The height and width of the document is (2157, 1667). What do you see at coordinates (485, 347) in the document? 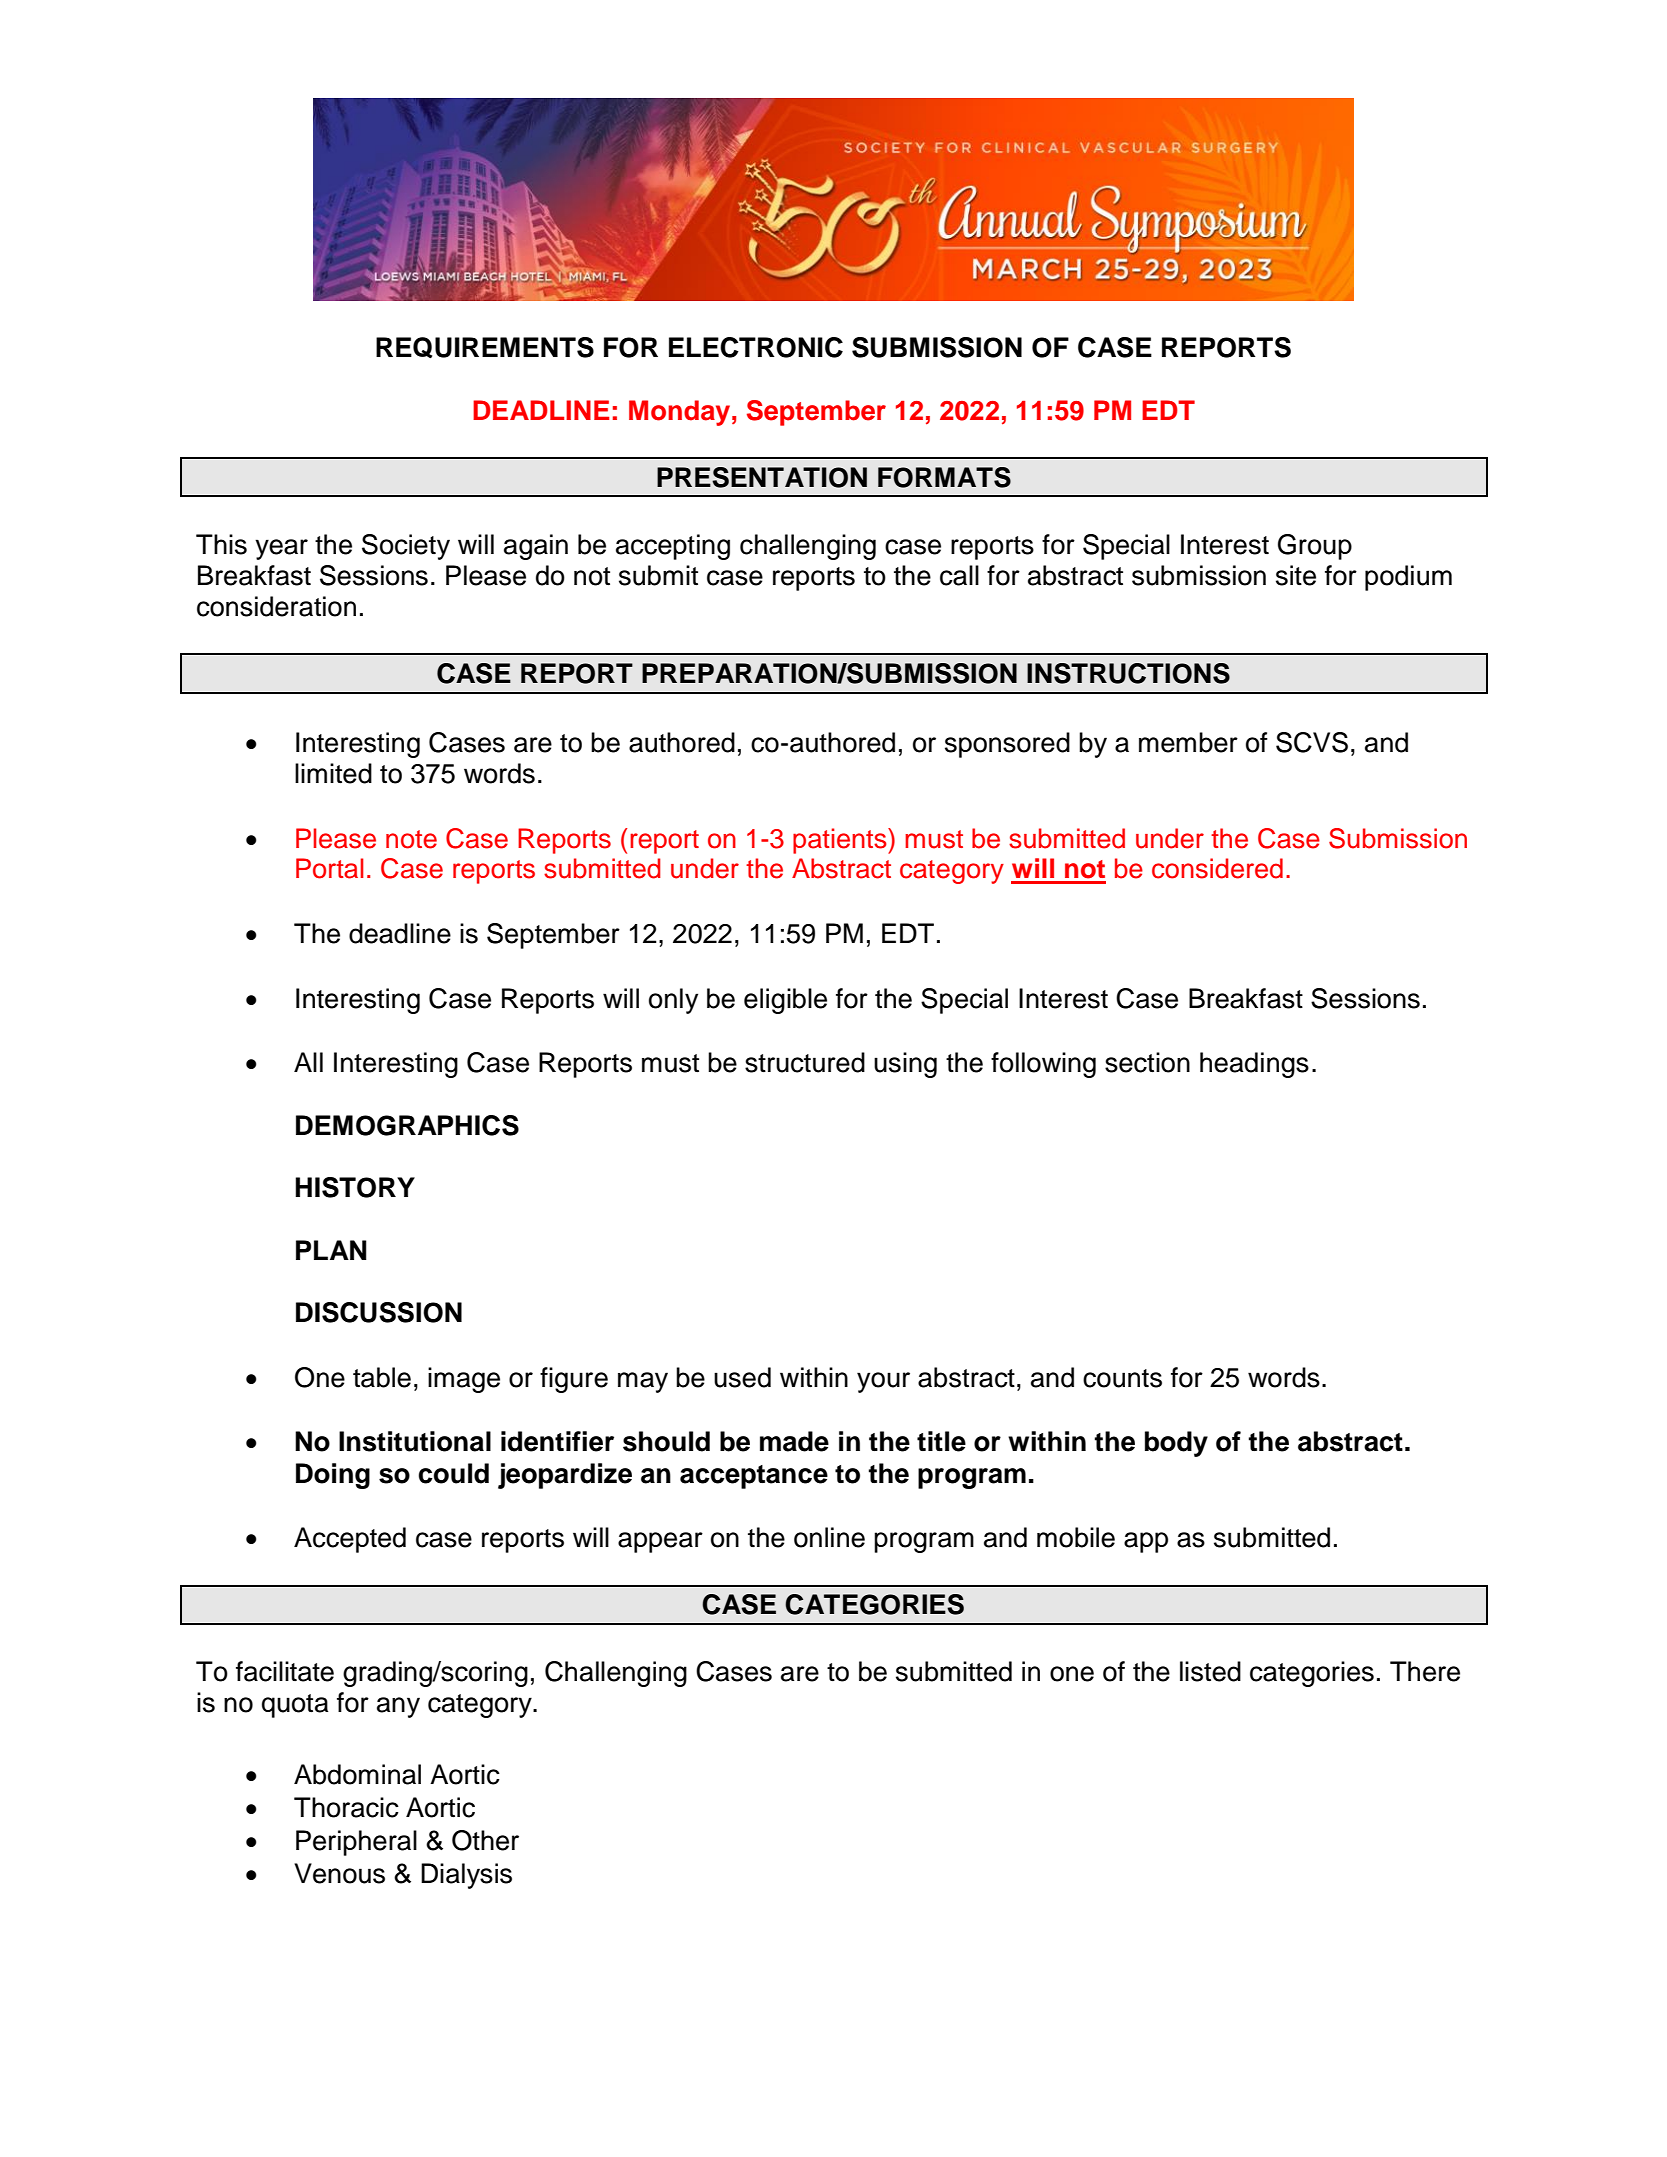
I see `REQUIREMENTS` at bounding box center [485, 347].
